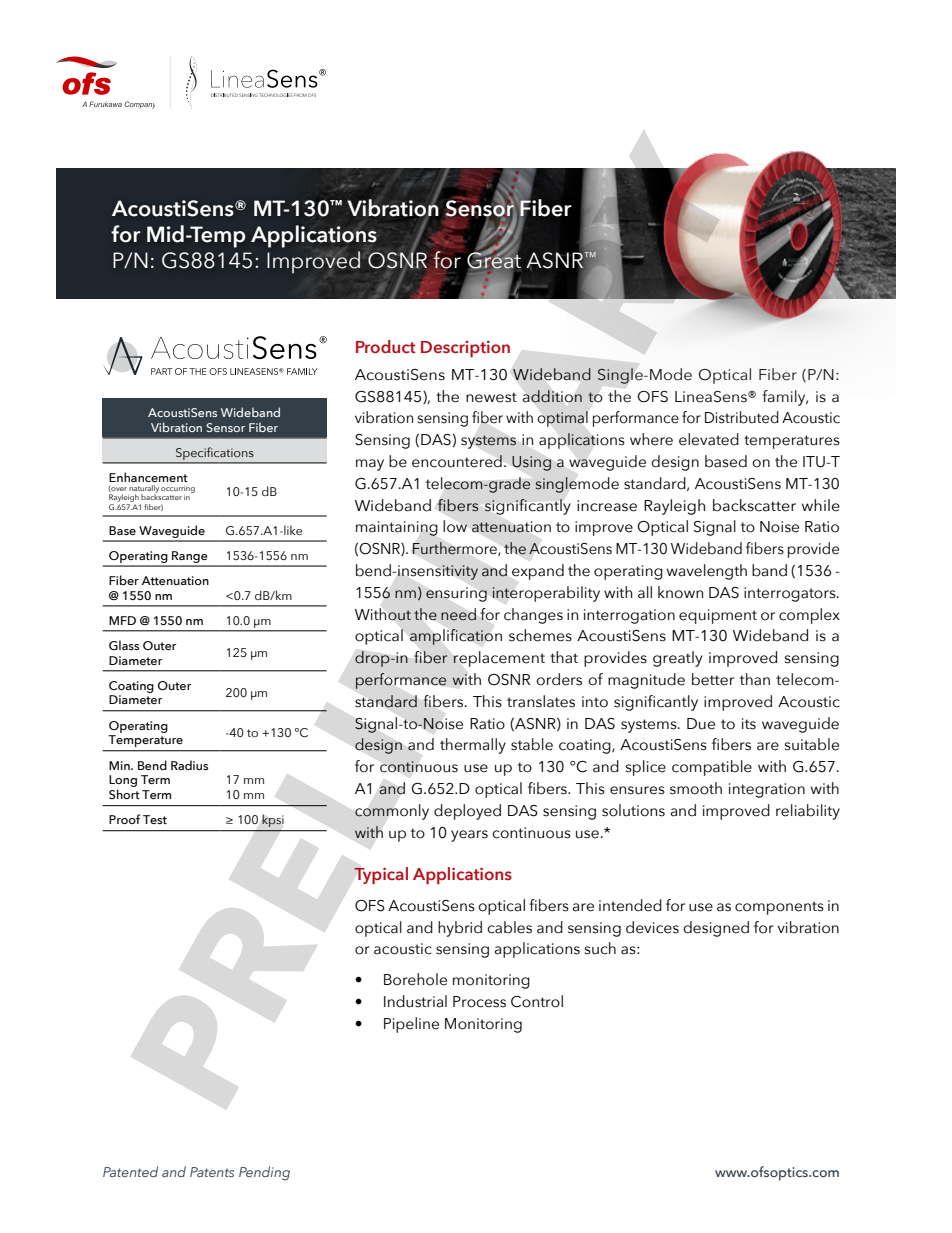  Describe the element at coordinates (214, 453) in the screenshot. I see `Specifications` at that location.
